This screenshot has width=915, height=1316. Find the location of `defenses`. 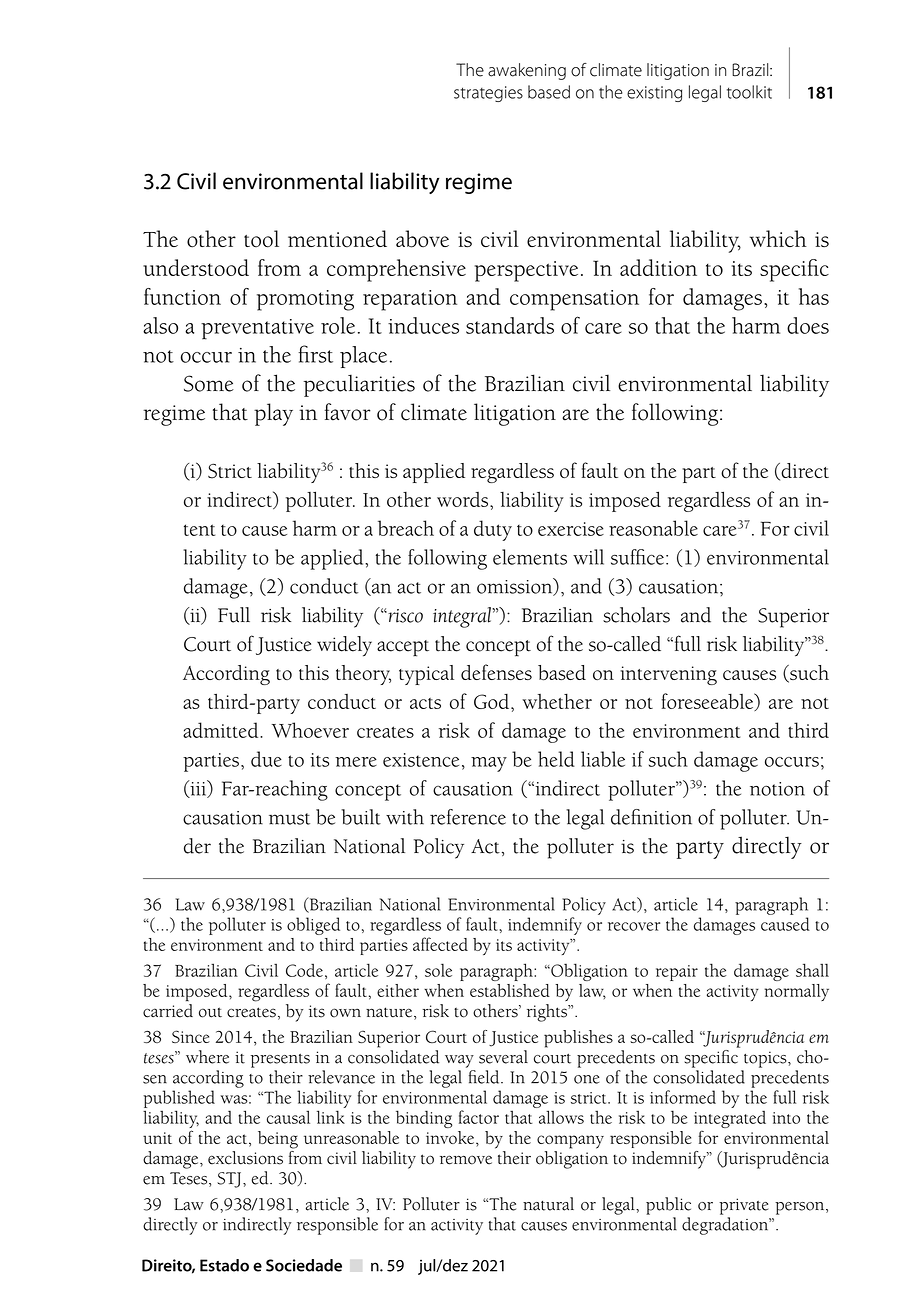

defenses is located at coordinates (496, 672).
